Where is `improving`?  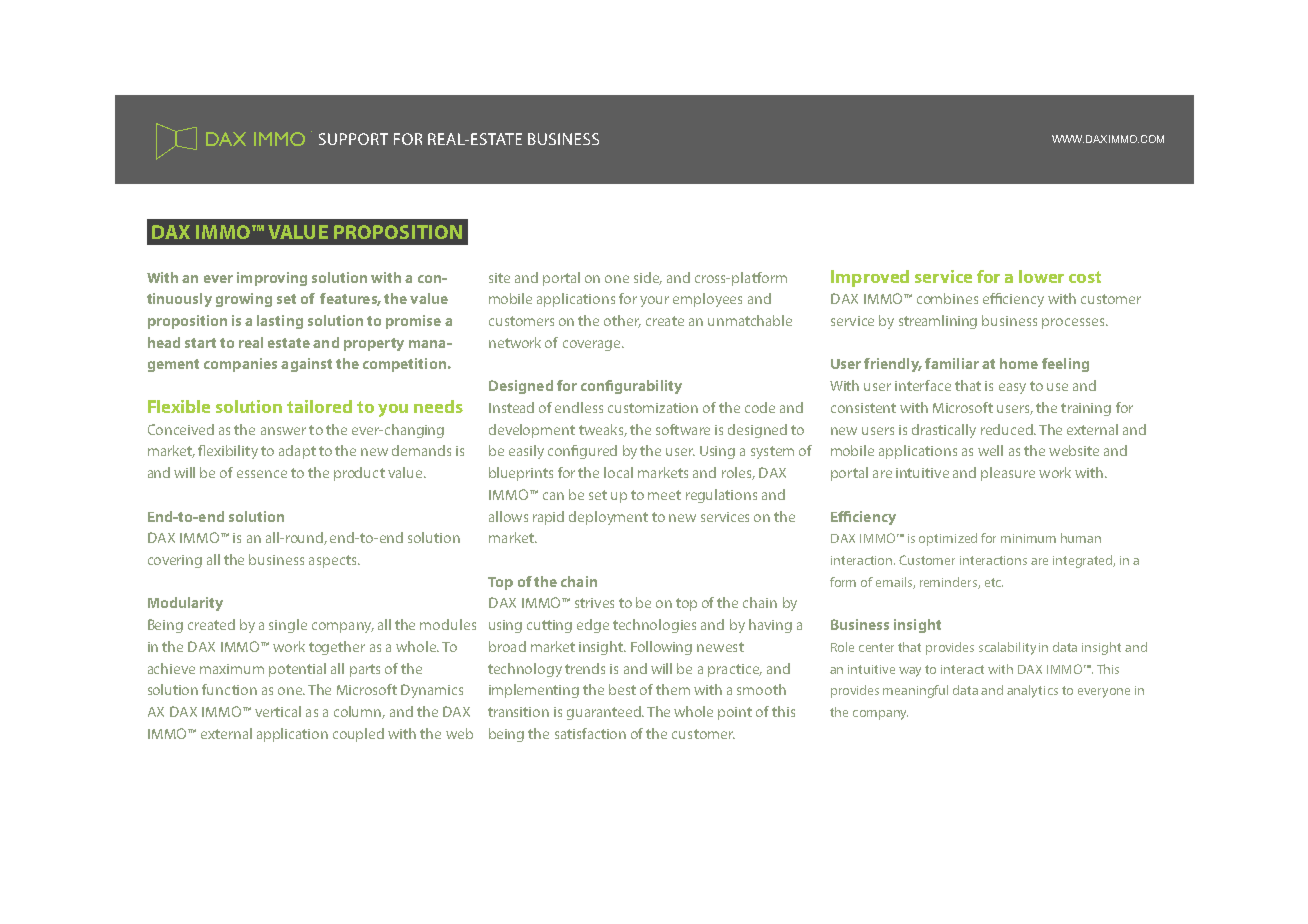 improving is located at coordinates (272, 279).
